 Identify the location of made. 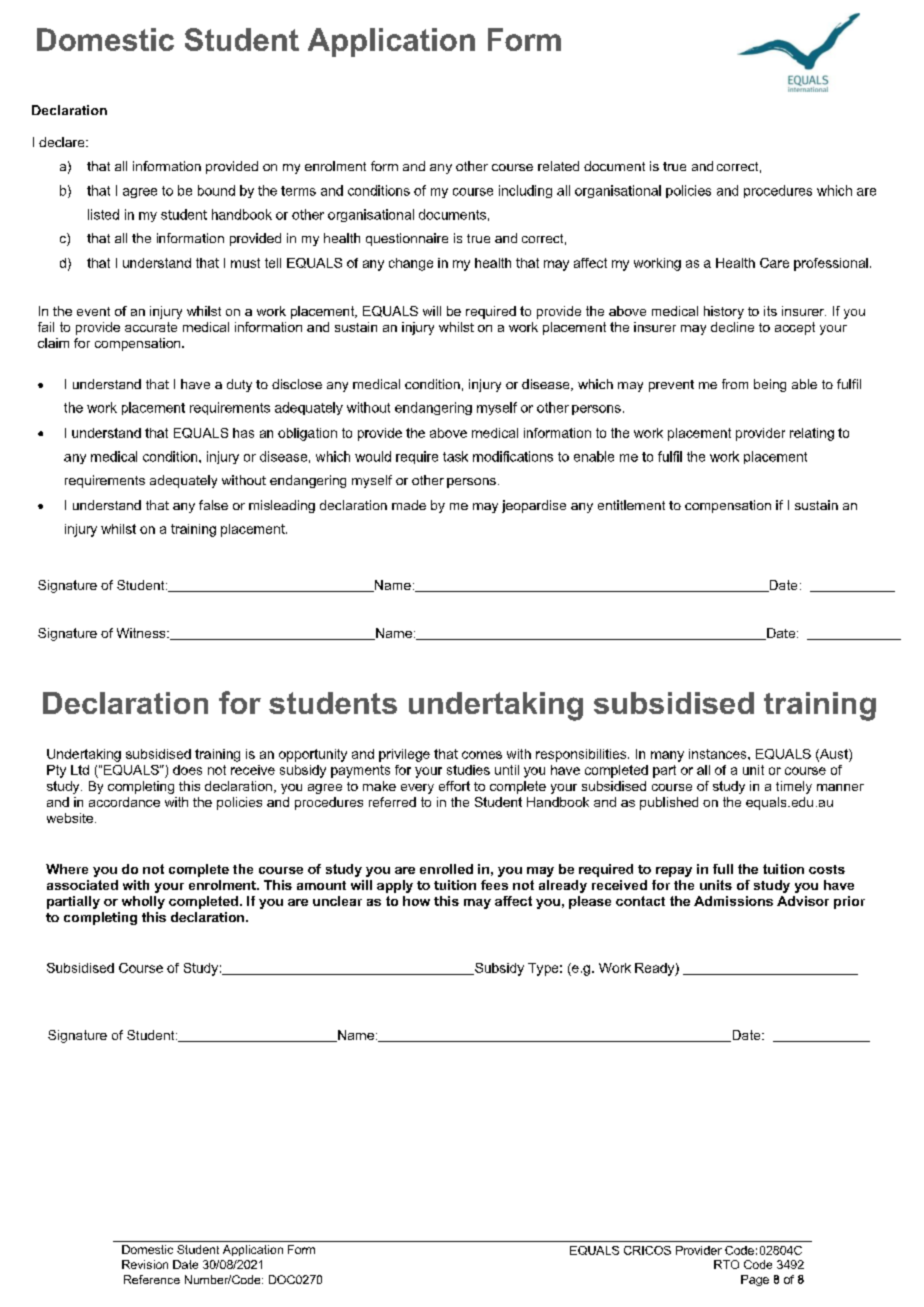
(409, 505).
